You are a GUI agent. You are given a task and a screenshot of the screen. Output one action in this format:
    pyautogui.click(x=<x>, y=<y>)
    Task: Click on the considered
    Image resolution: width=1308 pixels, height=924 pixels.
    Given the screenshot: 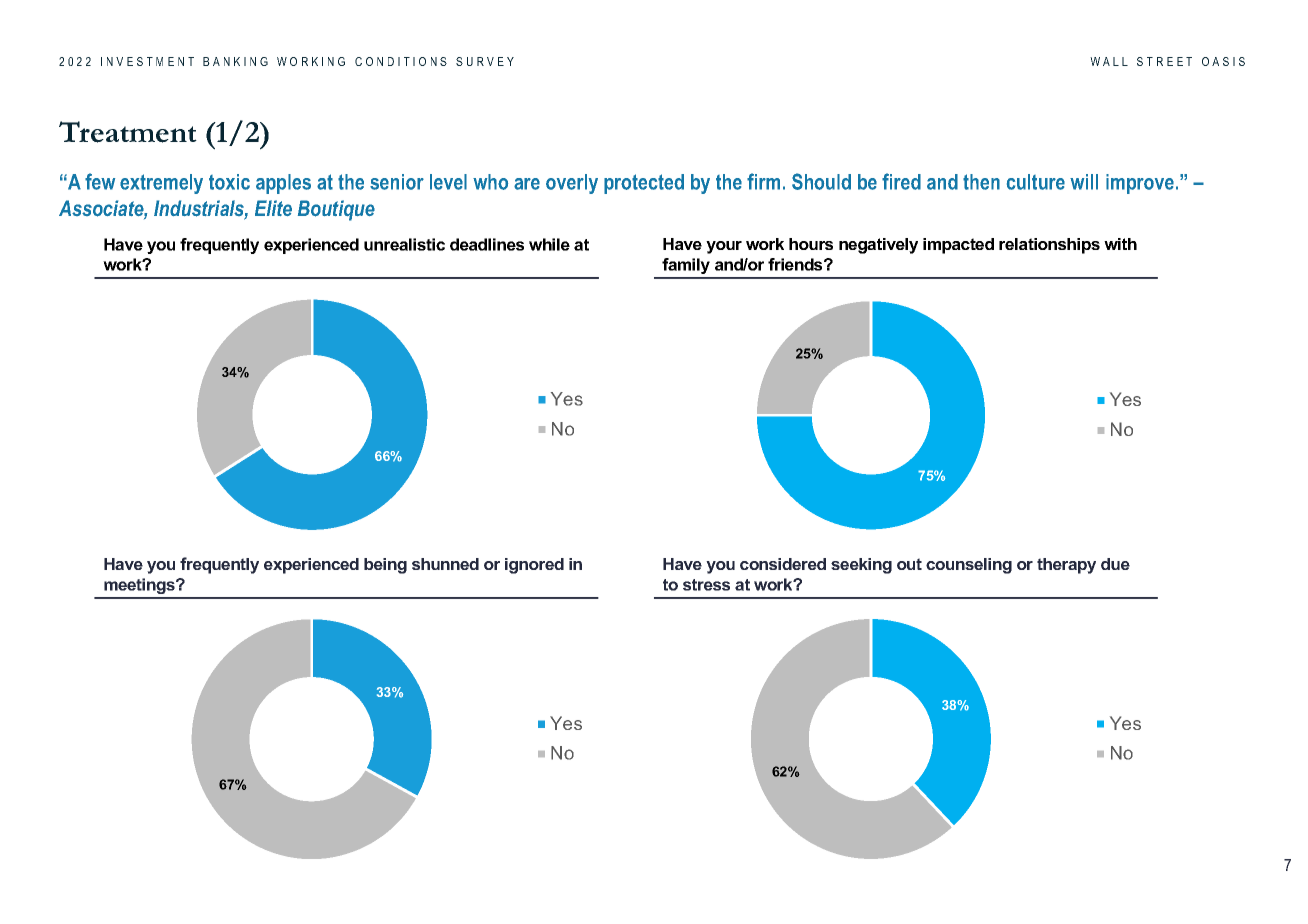 What is the action you would take?
    pyautogui.click(x=783, y=564)
